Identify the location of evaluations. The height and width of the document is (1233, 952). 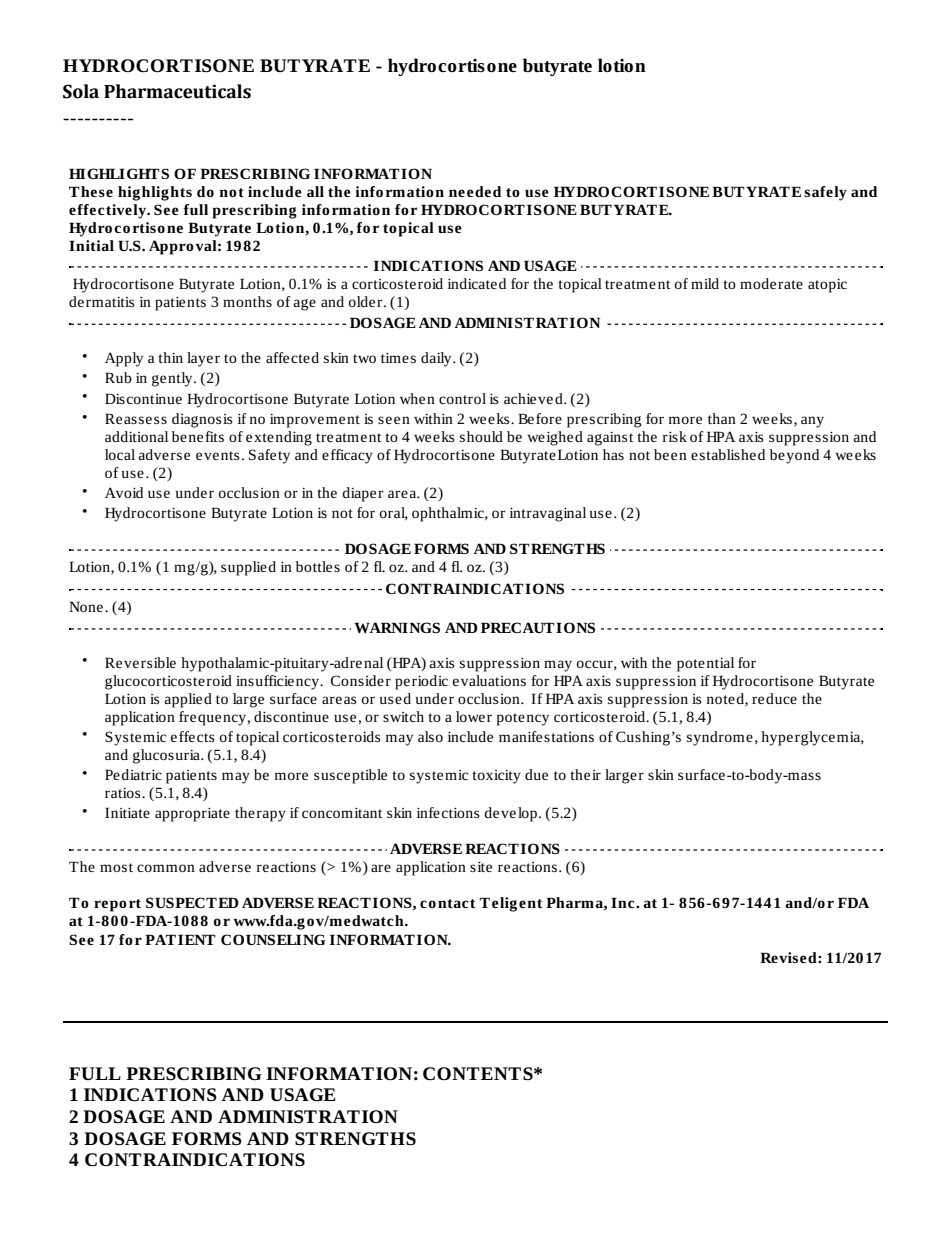
(489, 680).
